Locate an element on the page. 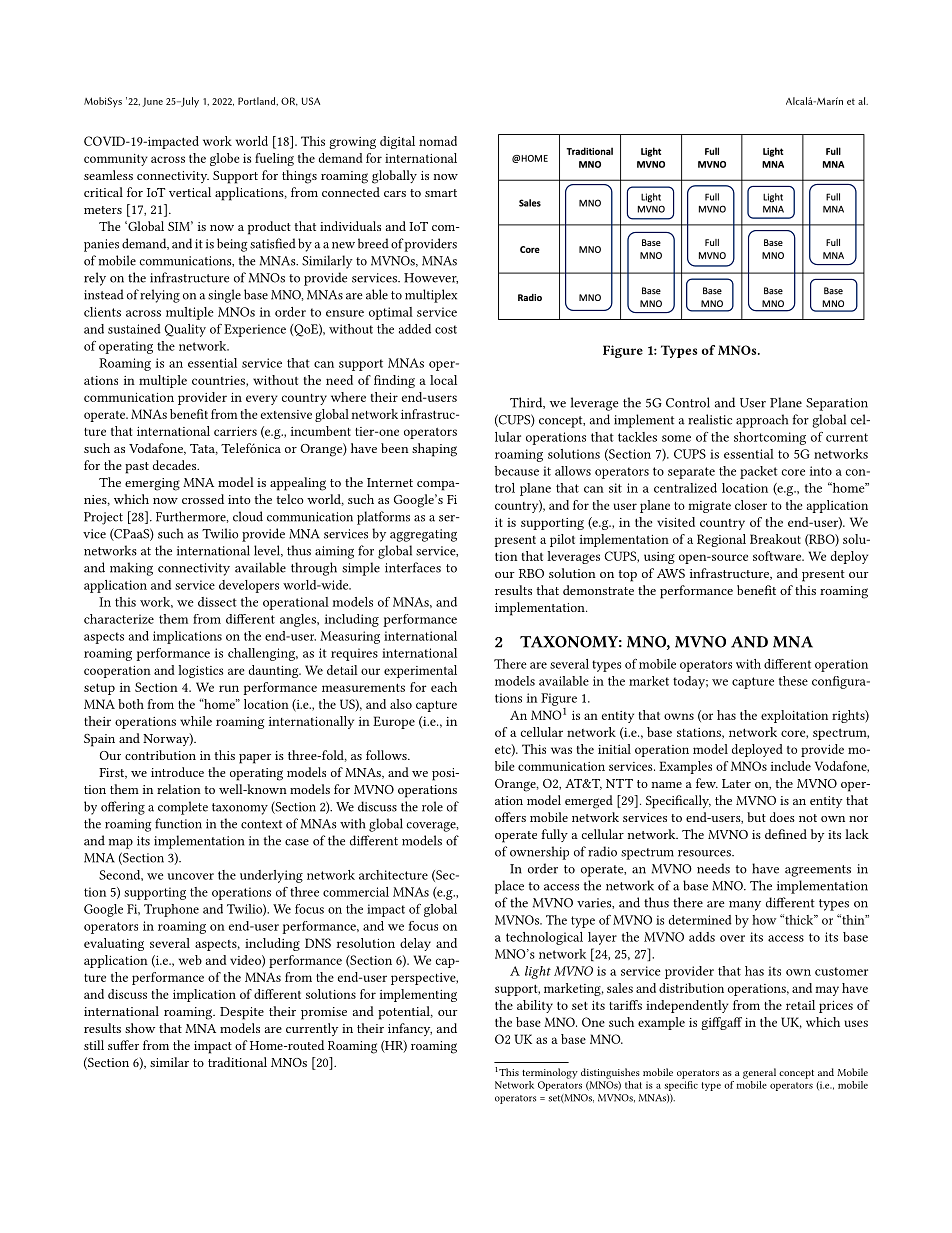 Image resolution: width=952 pixels, height=1233 pixels. general is located at coordinates (759, 1073).
